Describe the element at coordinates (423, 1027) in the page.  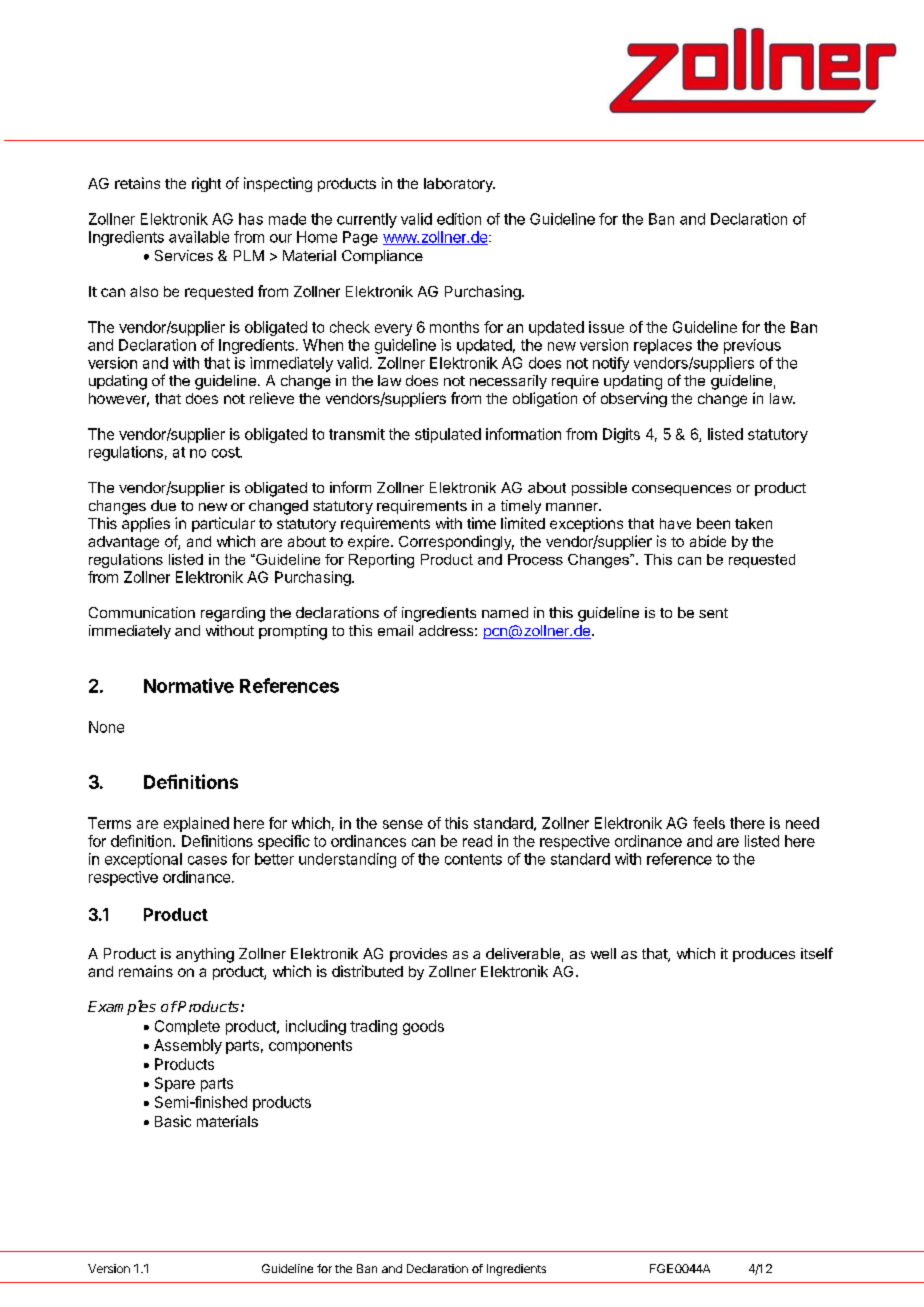
I see `goods` at that location.
